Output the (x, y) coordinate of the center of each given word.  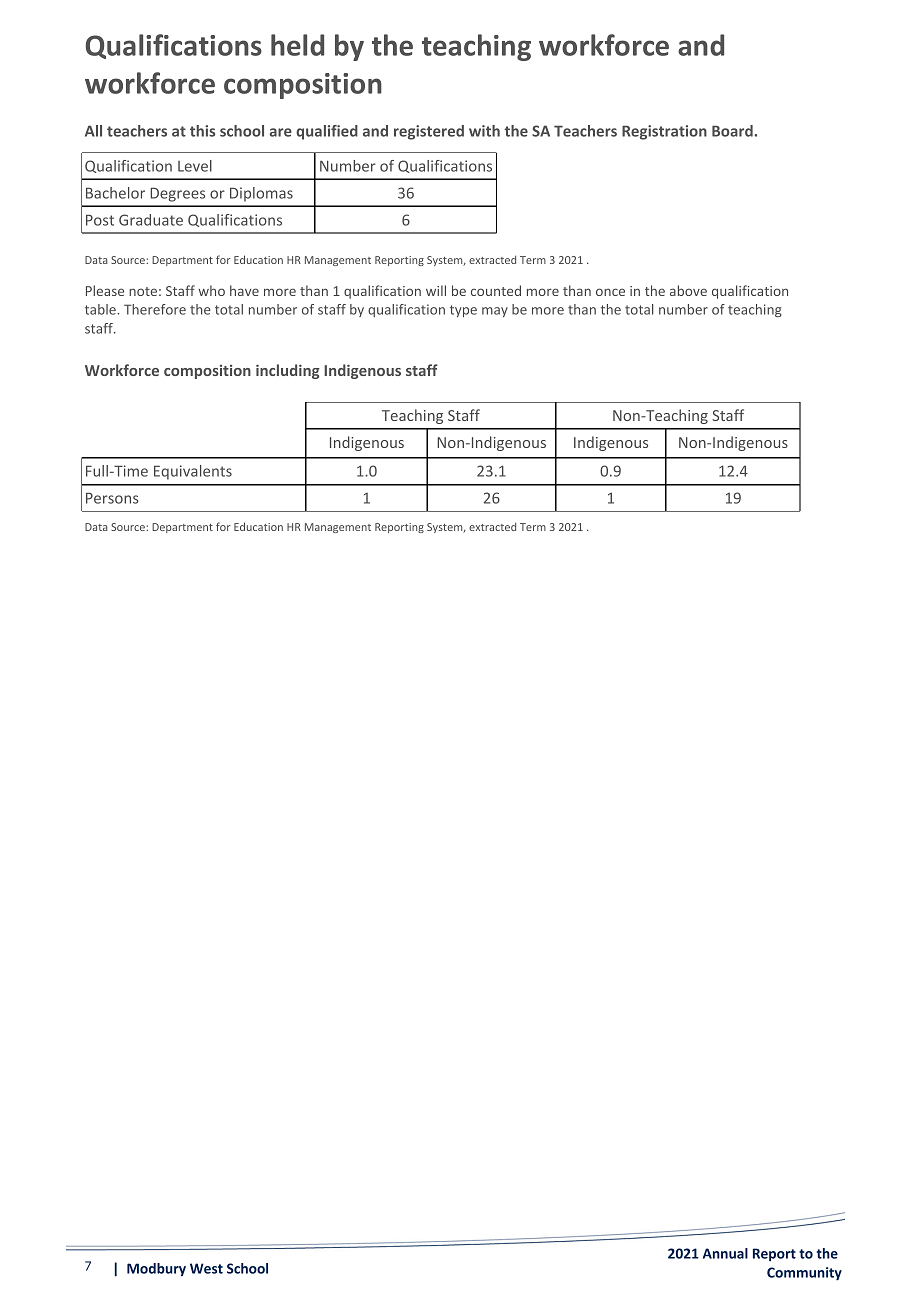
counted (496, 290)
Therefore (155, 309)
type (463, 311)
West (206, 1268)
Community (804, 1274)
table (101, 309)
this (202, 131)
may (495, 312)
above (688, 290)
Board (733, 131)
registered (429, 132)
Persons (112, 498)
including (288, 371)
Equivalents (193, 472)
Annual (725, 1253)
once (610, 292)
